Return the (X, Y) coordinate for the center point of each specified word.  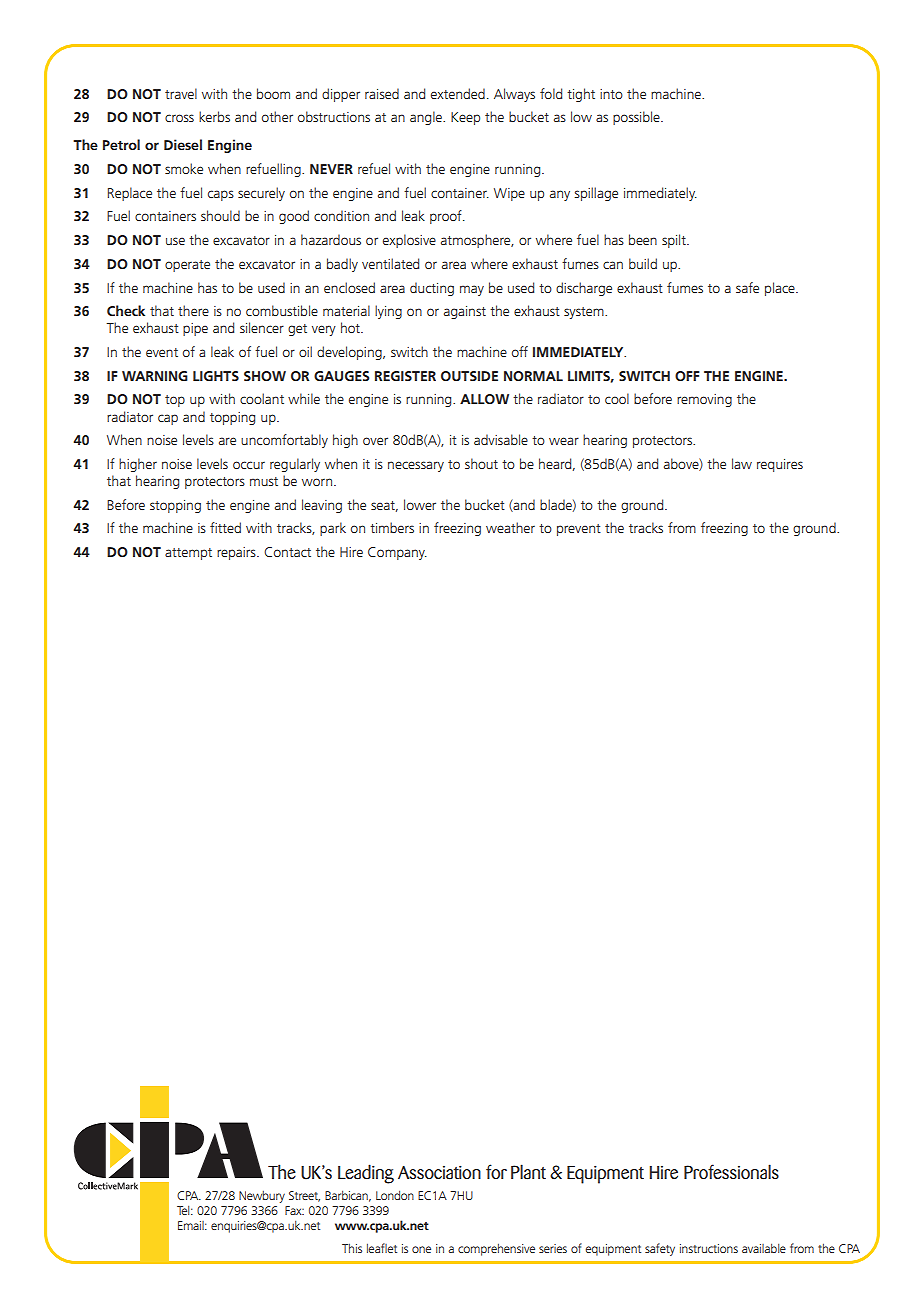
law (742, 463)
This (352, 1248)
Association (439, 1173)
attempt (188, 554)
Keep (465, 118)
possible (637, 118)
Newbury (262, 1196)
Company (397, 553)
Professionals (731, 1172)
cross (179, 118)
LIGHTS (216, 376)
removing (704, 400)
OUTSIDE (469, 376)
